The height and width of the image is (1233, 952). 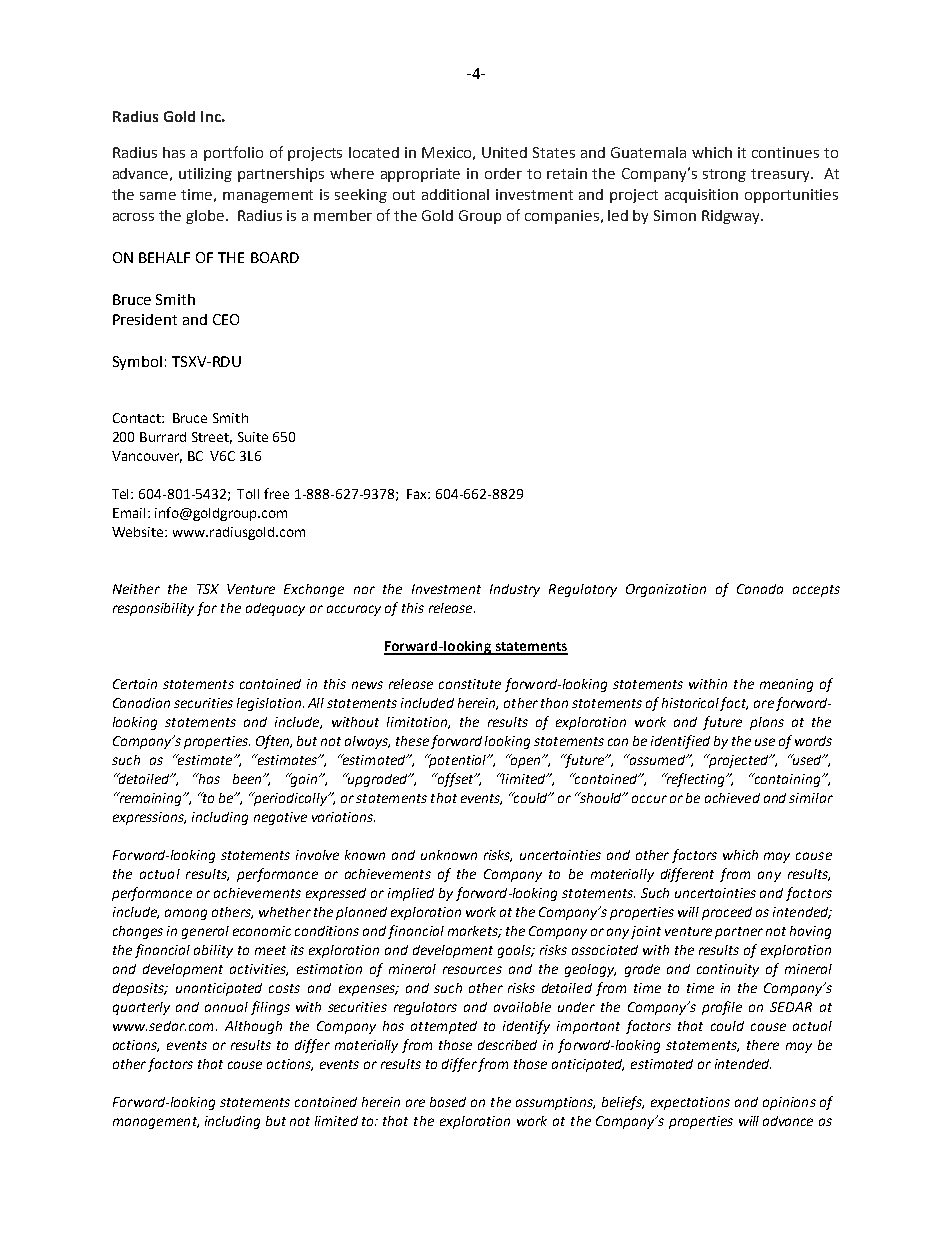 I want to click on Canada, so click(x=760, y=589).
